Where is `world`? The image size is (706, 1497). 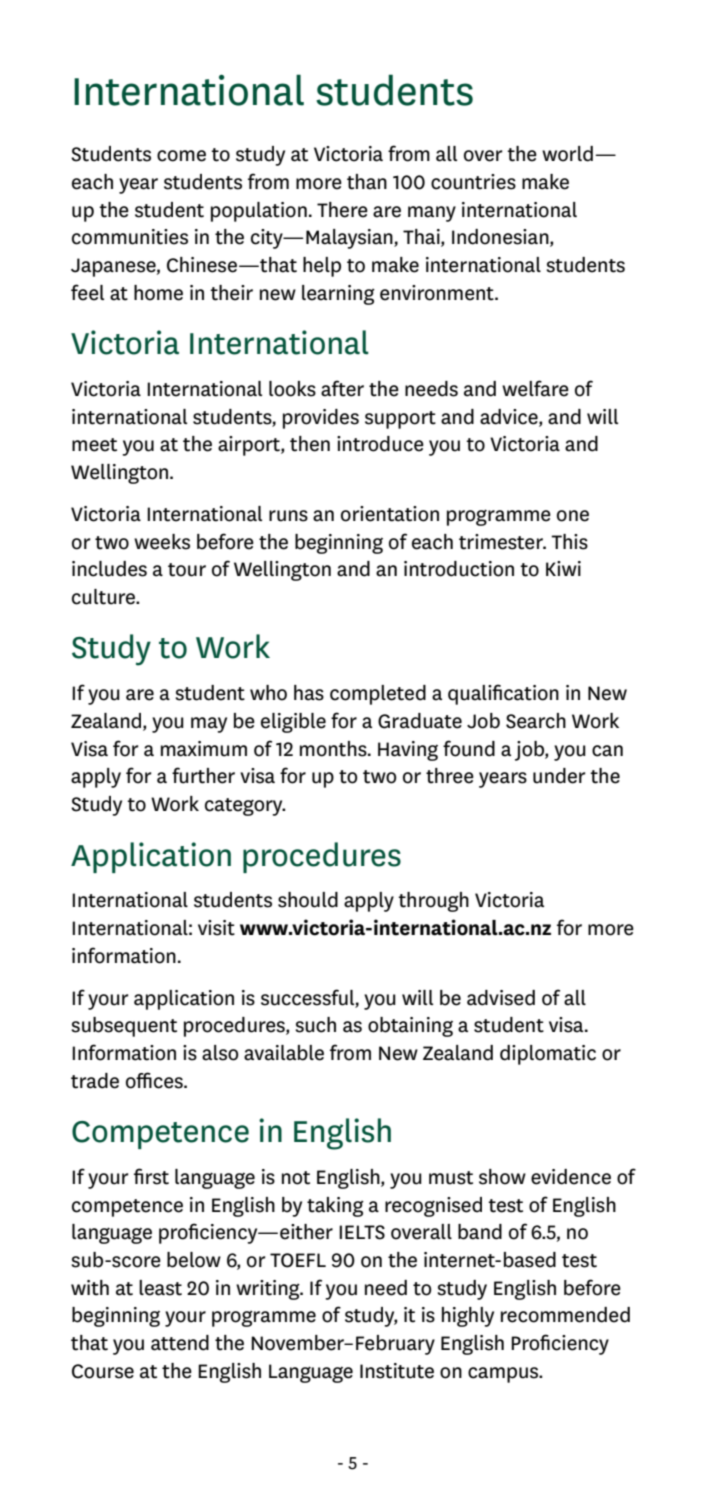 world is located at coordinates (567, 154).
